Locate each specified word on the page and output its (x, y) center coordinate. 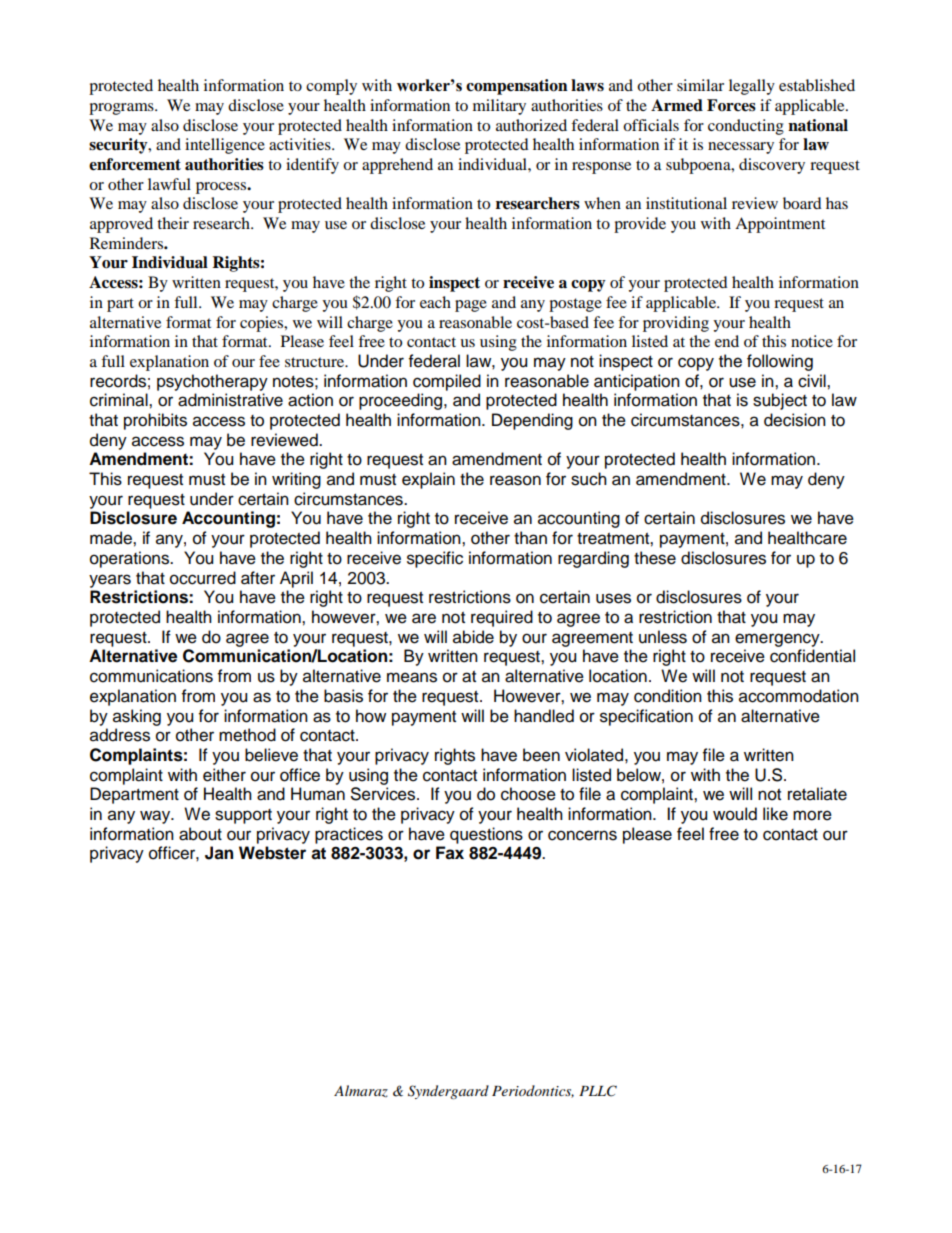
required (502, 618)
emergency (778, 640)
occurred (203, 578)
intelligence (225, 146)
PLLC (598, 1091)
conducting (746, 127)
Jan (219, 853)
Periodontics (533, 1091)
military (499, 107)
